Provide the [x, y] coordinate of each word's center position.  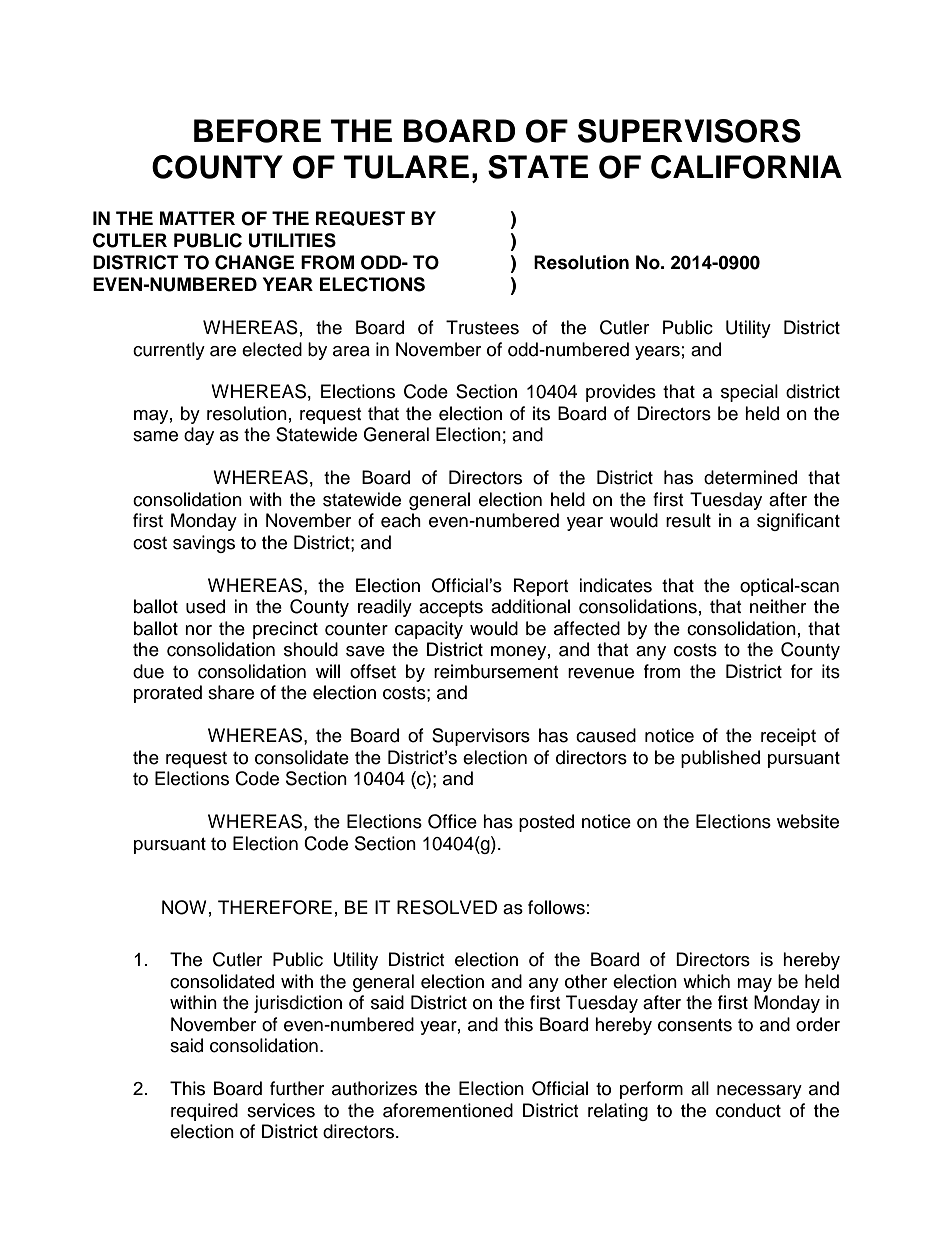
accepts [451, 609]
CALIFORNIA [746, 167]
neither [778, 606]
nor [198, 630]
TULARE [406, 167]
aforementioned [448, 1110]
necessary [759, 1092]
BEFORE [257, 131]
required [204, 1112]
